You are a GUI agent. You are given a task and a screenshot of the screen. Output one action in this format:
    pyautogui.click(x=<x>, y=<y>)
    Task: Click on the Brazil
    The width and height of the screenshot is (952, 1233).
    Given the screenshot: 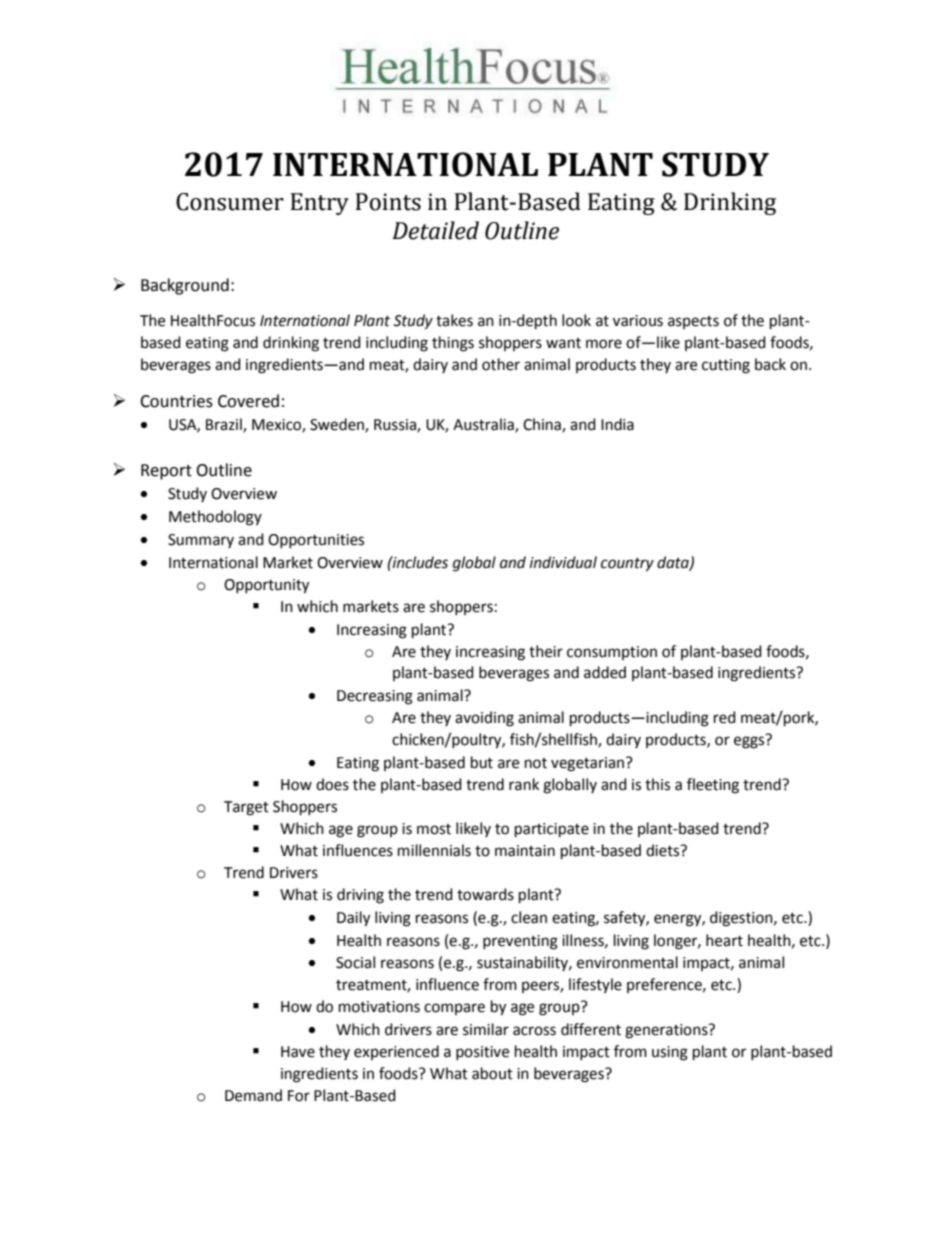 What is the action you would take?
    pyautogui.click(x=225, y=425)
